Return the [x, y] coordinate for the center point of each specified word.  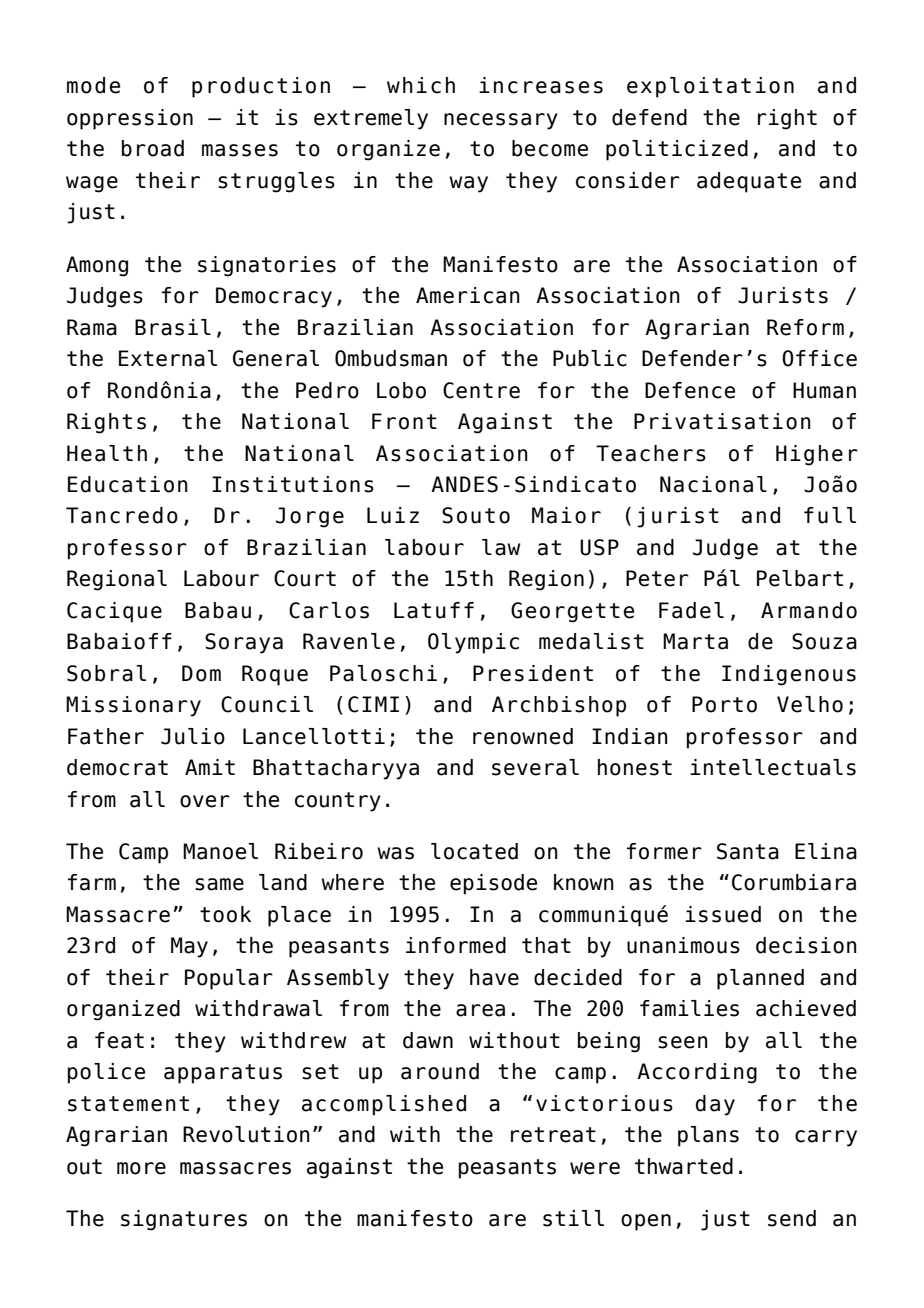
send [792, 1218]
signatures [184, 1220]
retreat [553, 1135]
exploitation [710, 87]
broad [153, 148]
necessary [501, 121]
